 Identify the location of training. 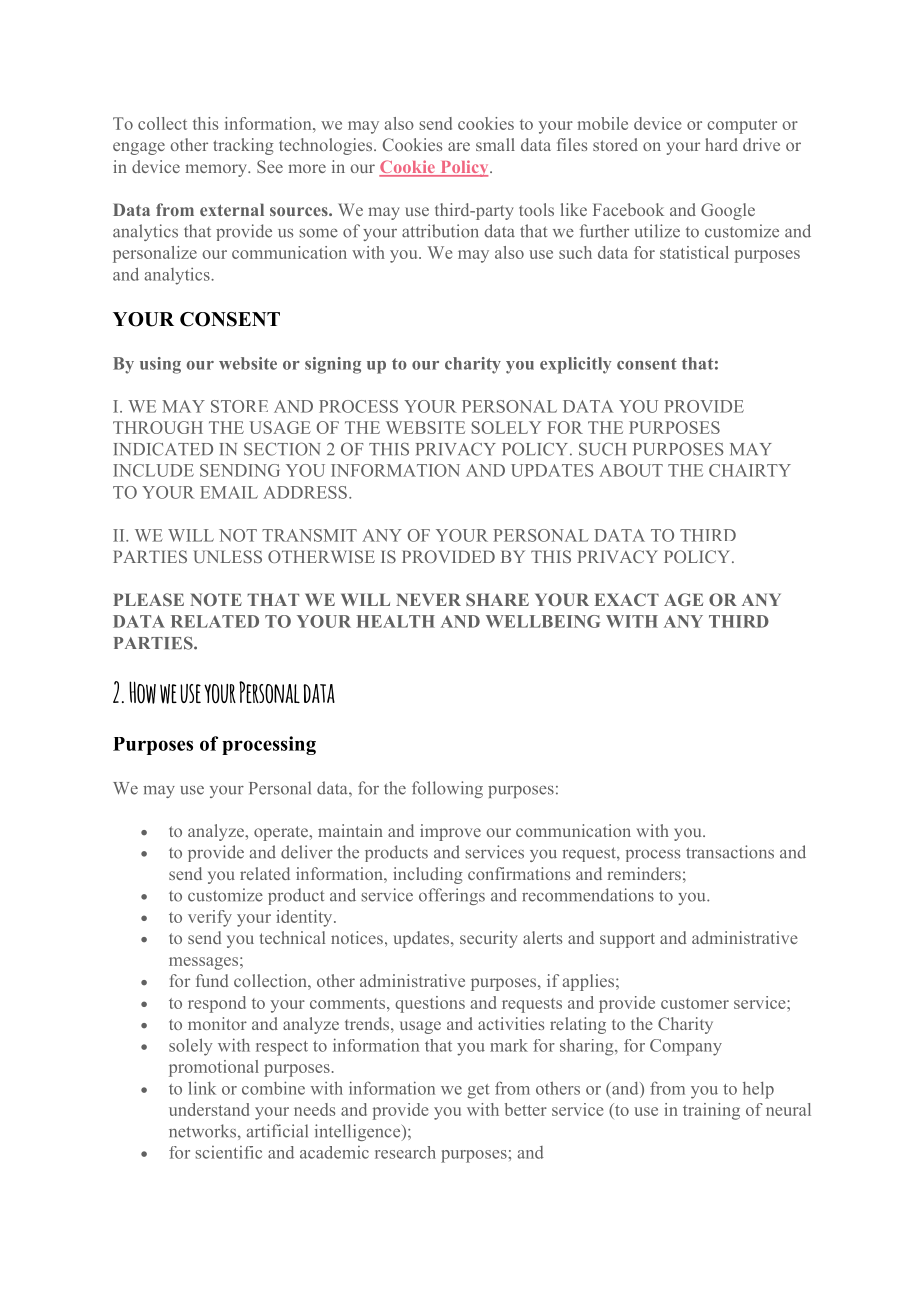
(711, 1111).
